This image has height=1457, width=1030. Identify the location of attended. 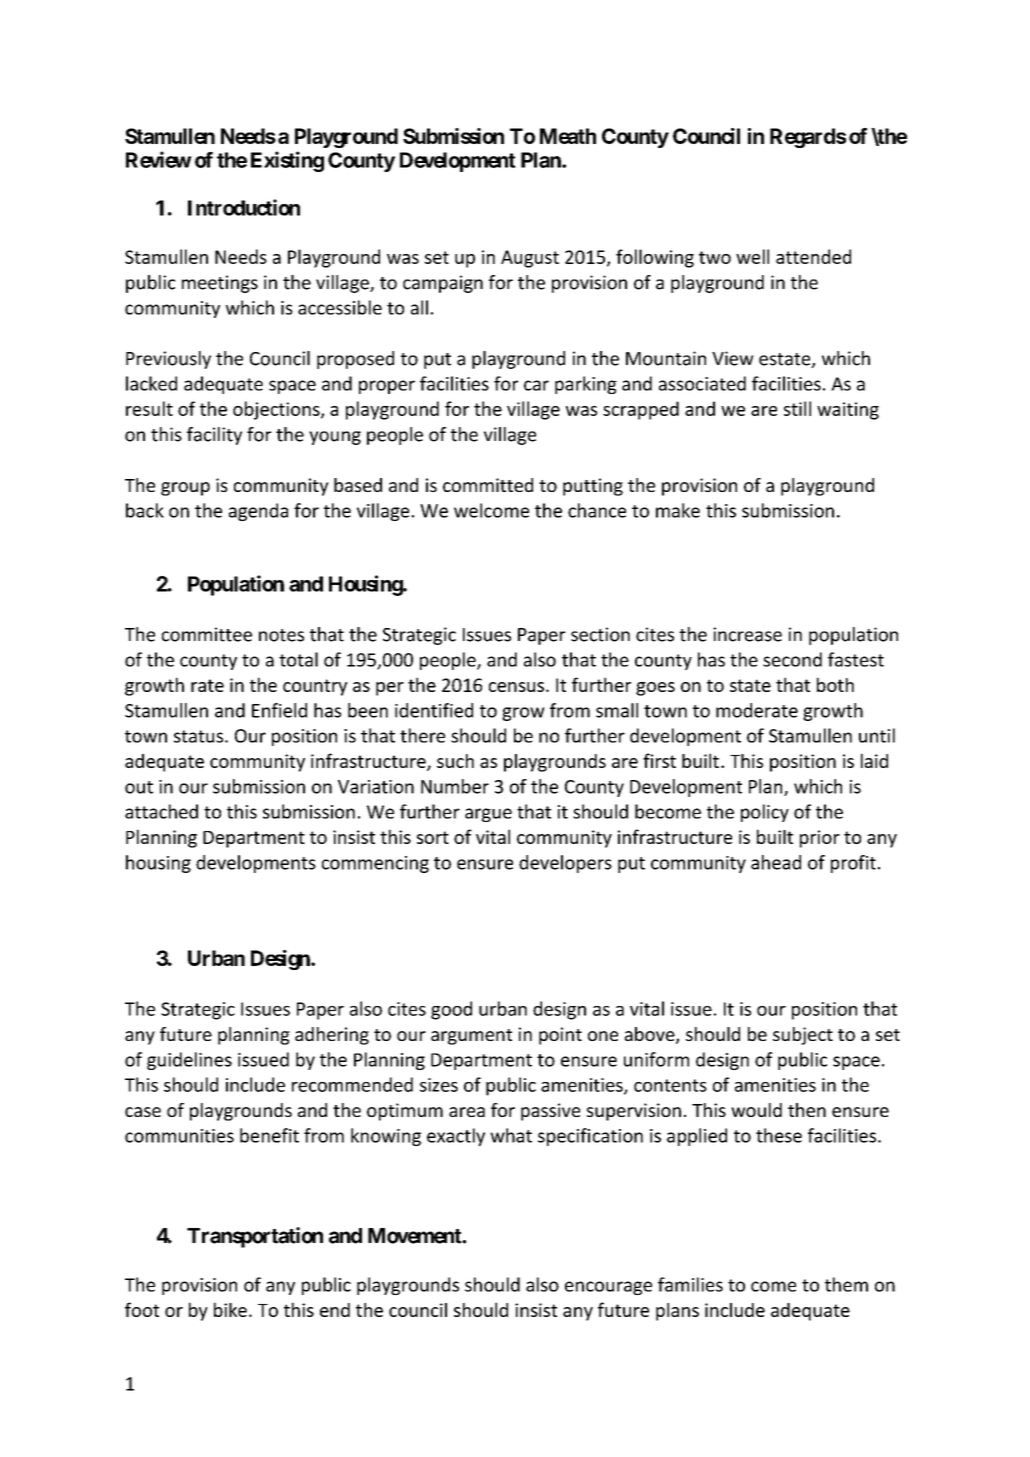
(813, 256).
